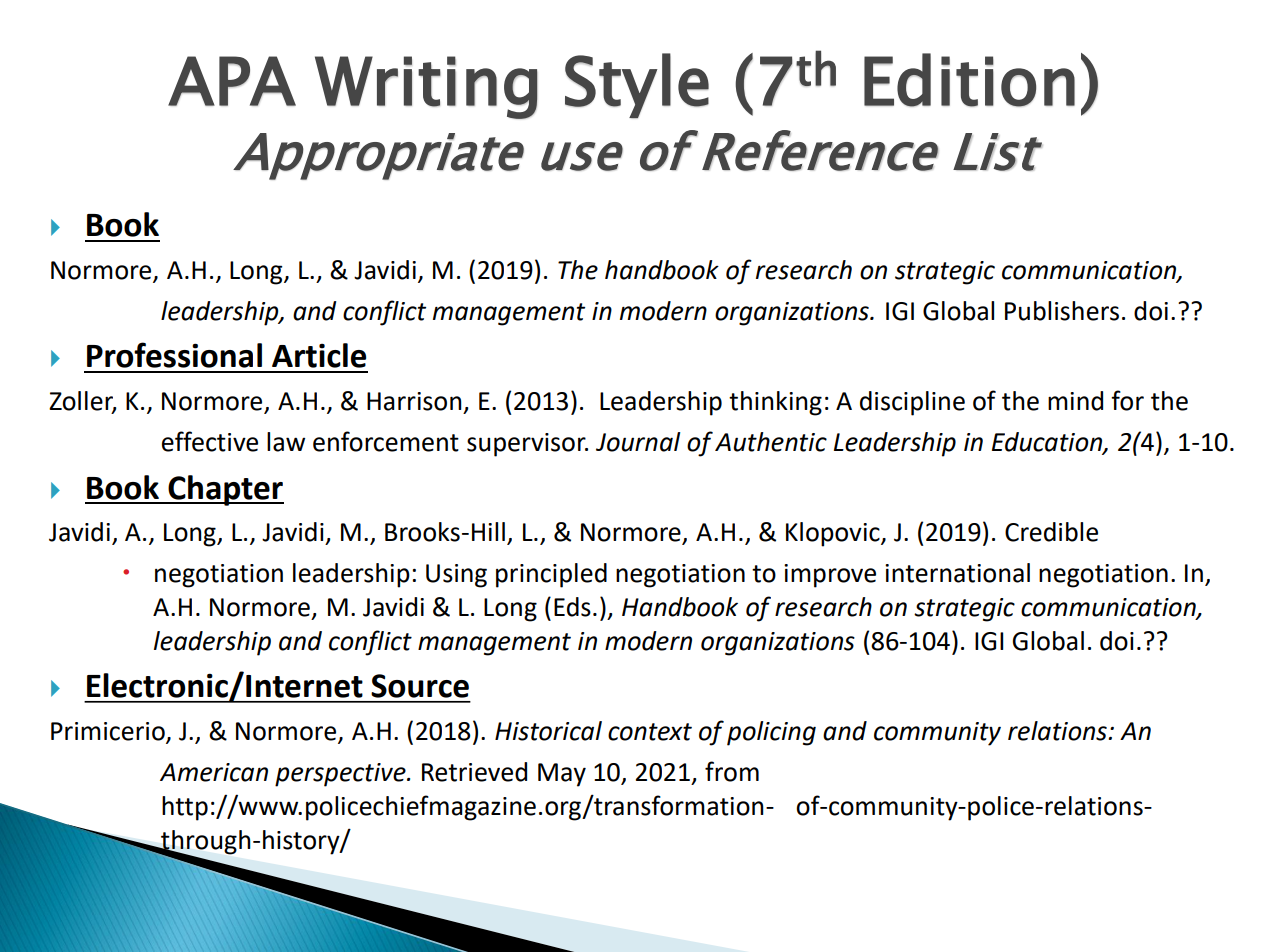  Describe the element at coordinates (637, 86) in the document. I see `Style` at that location.
